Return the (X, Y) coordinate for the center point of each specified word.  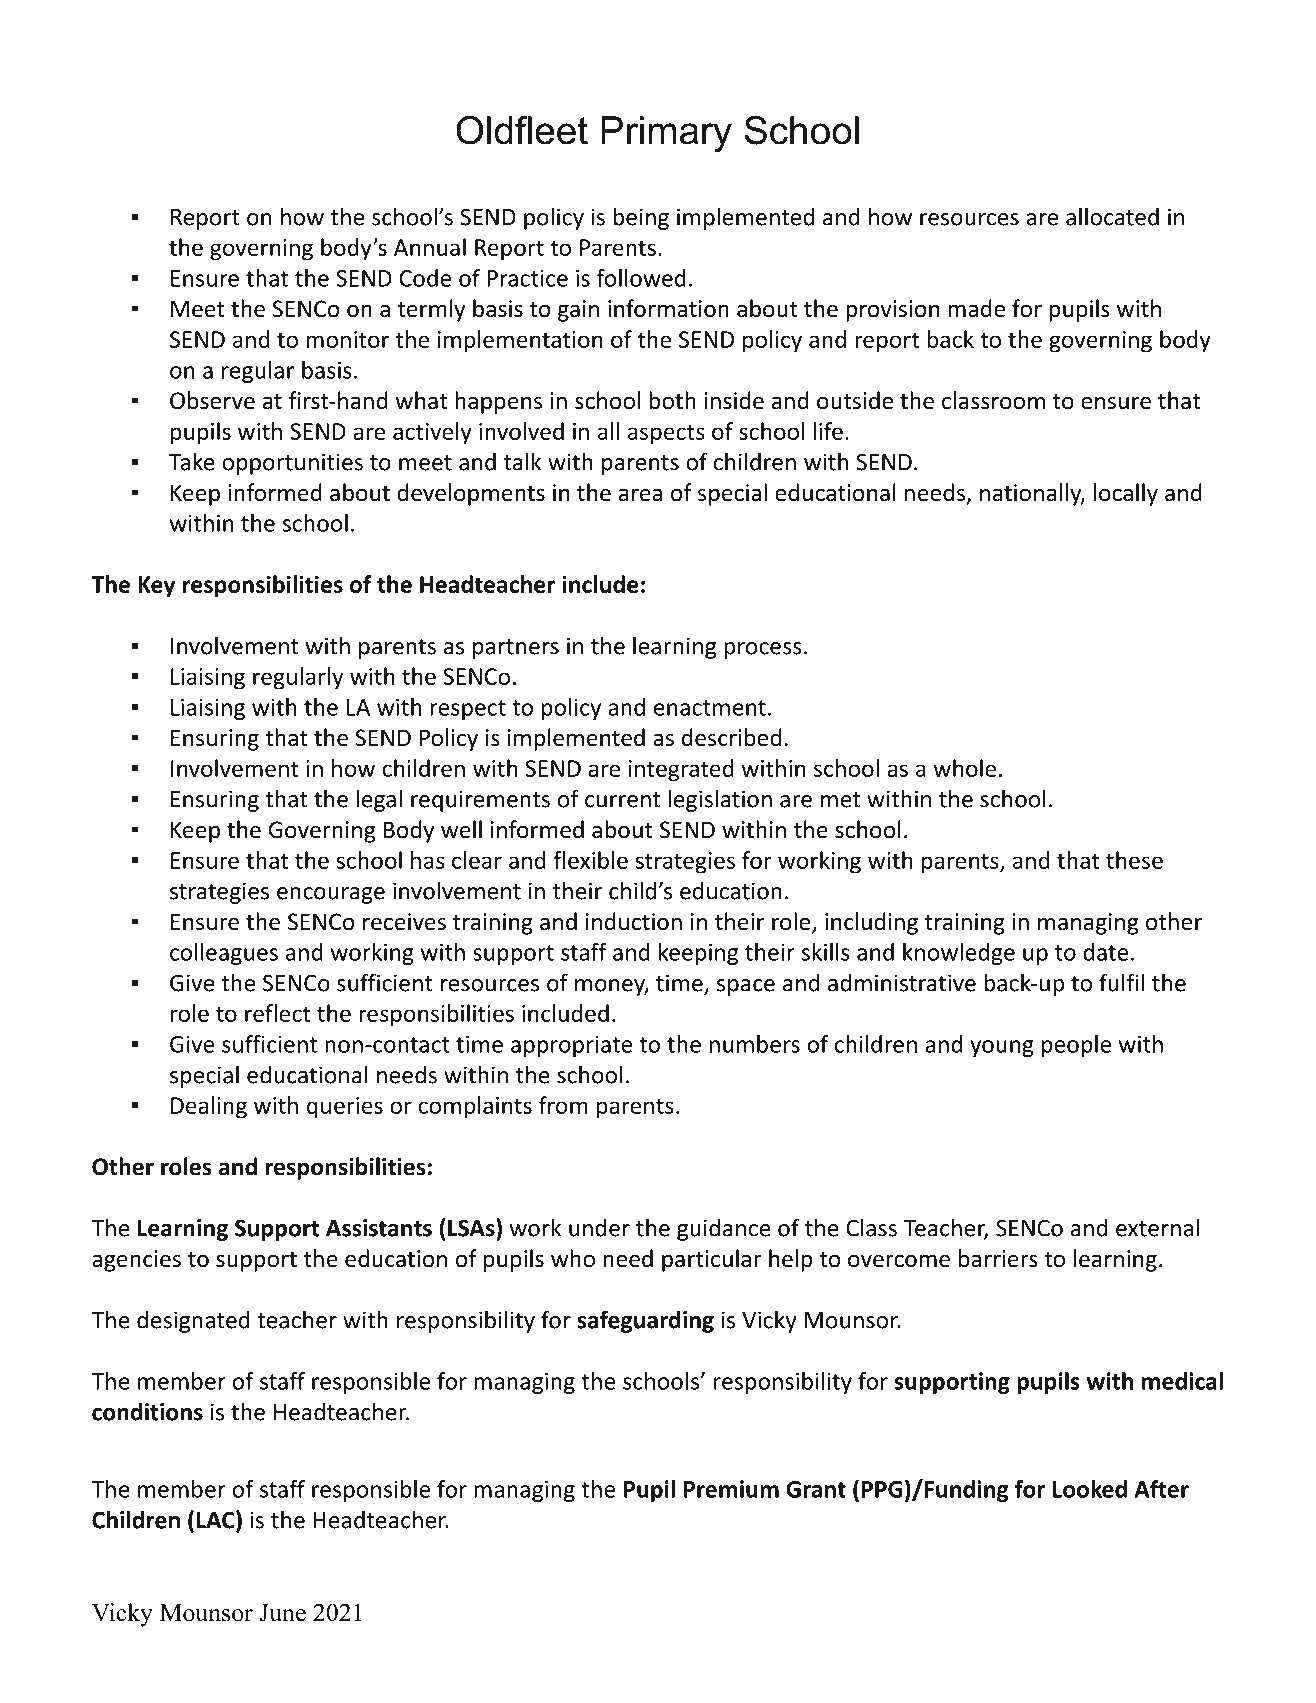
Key (156, 587)
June (282, 1613)
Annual (430, 247)
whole (964, 768)
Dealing (209, 1107)
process (763, 650)
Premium (731, 1489)
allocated (1112, 216)
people (1076, 1046)
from (563, 1105)
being (641, 218)
